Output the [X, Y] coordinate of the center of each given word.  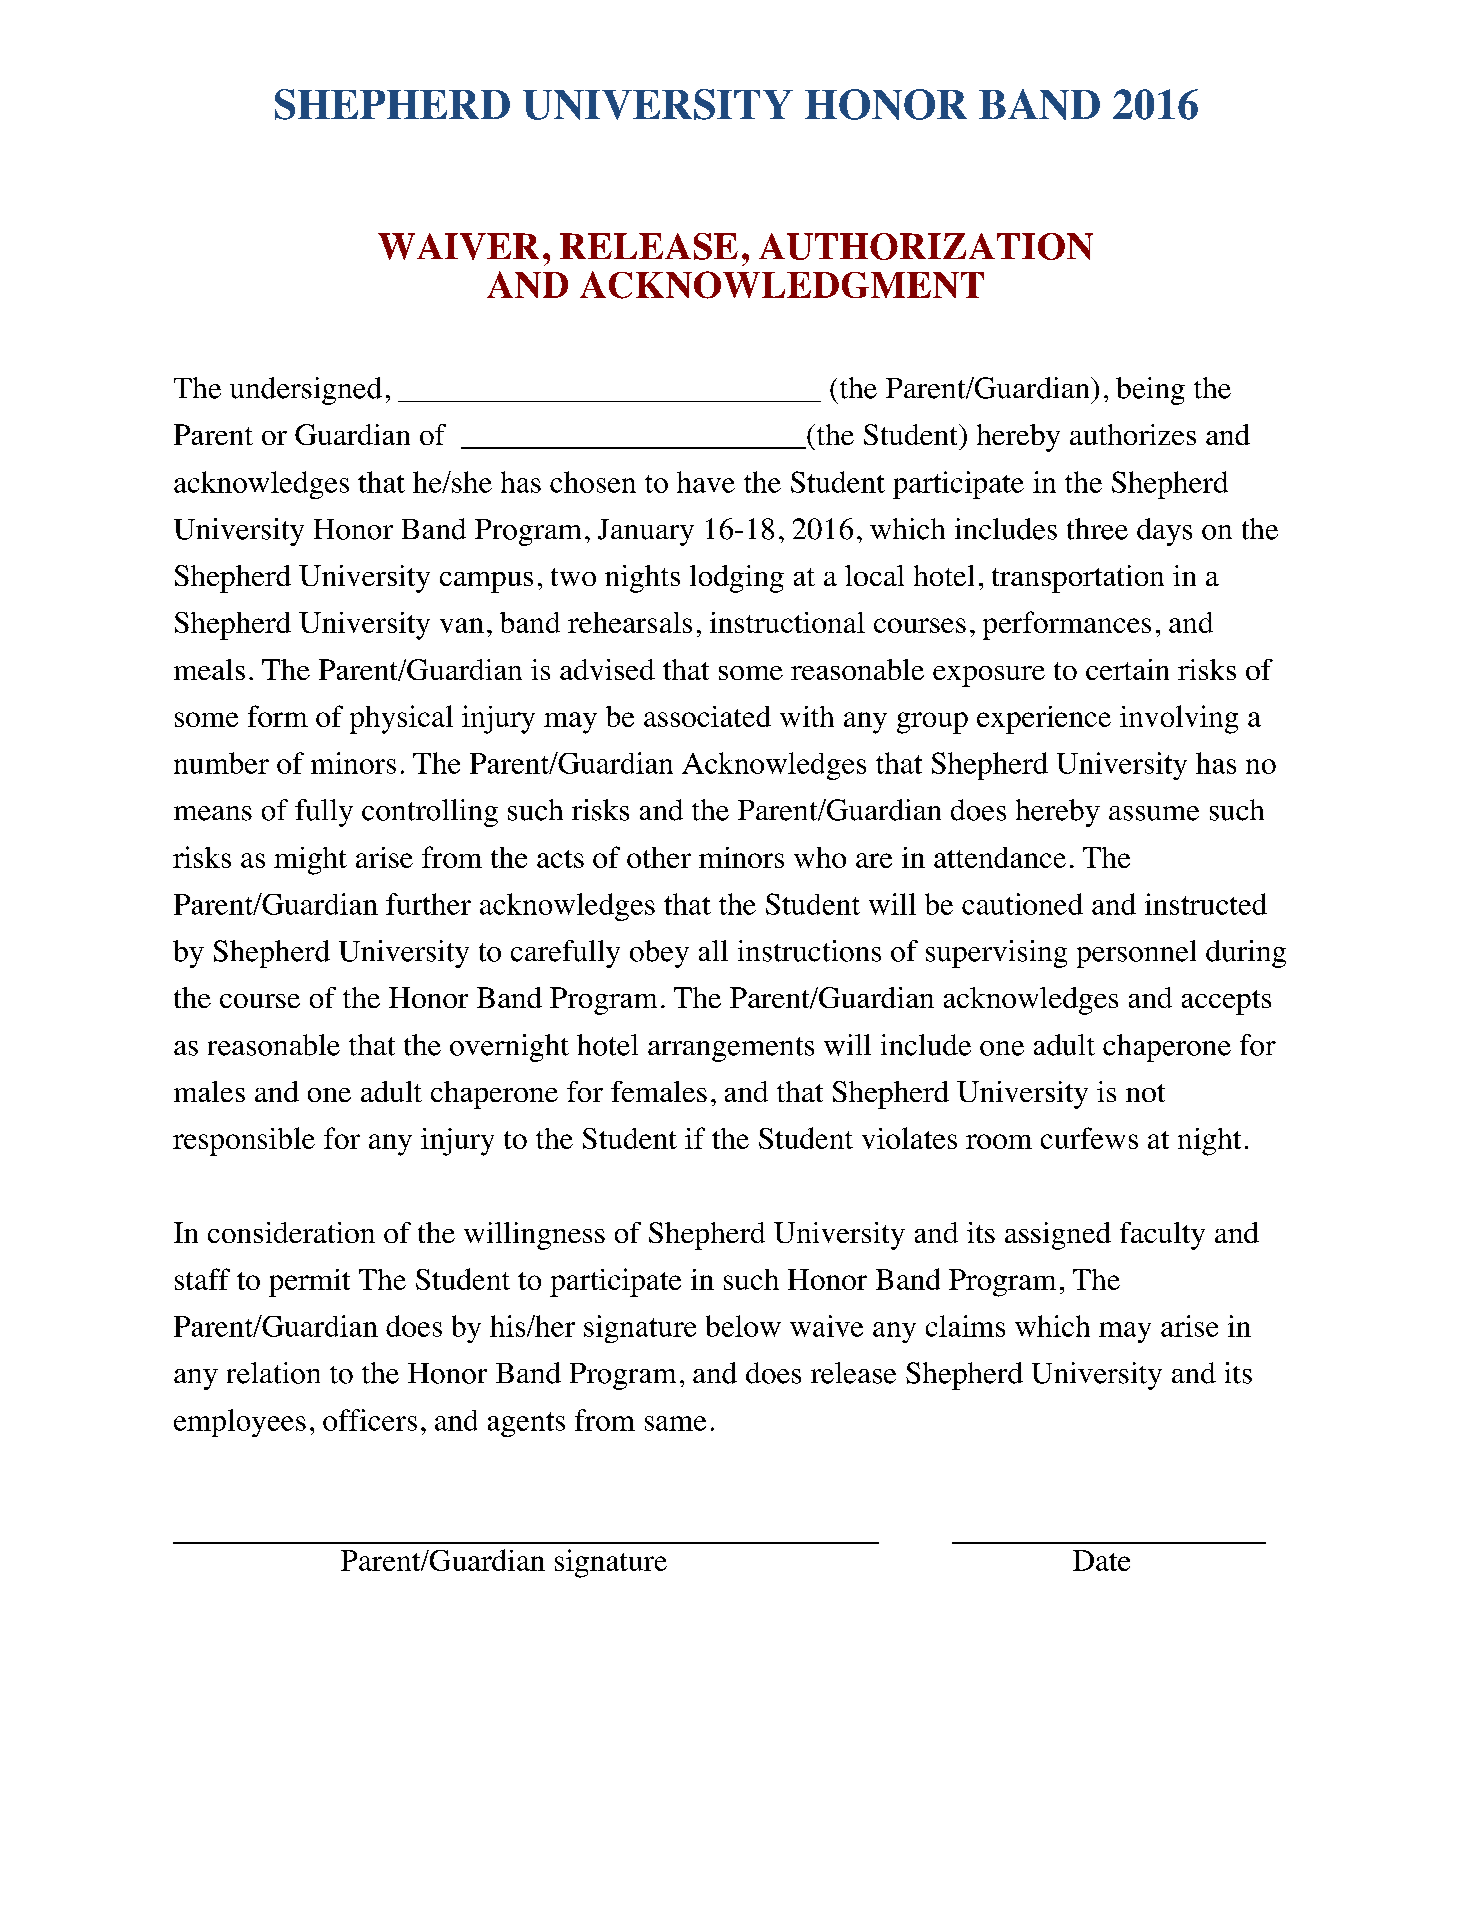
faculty [1162, 1236]
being [1150, 391]
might [310, 861]
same [675, 1423]
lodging [737, 579]
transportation [1078, 579]
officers [370, 1420]
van [462, 625]
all [713, 950]
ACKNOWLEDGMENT [782, 285]
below [743, 1326]
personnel [1136, 954]
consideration [291, 1232]
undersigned [306, 391]
